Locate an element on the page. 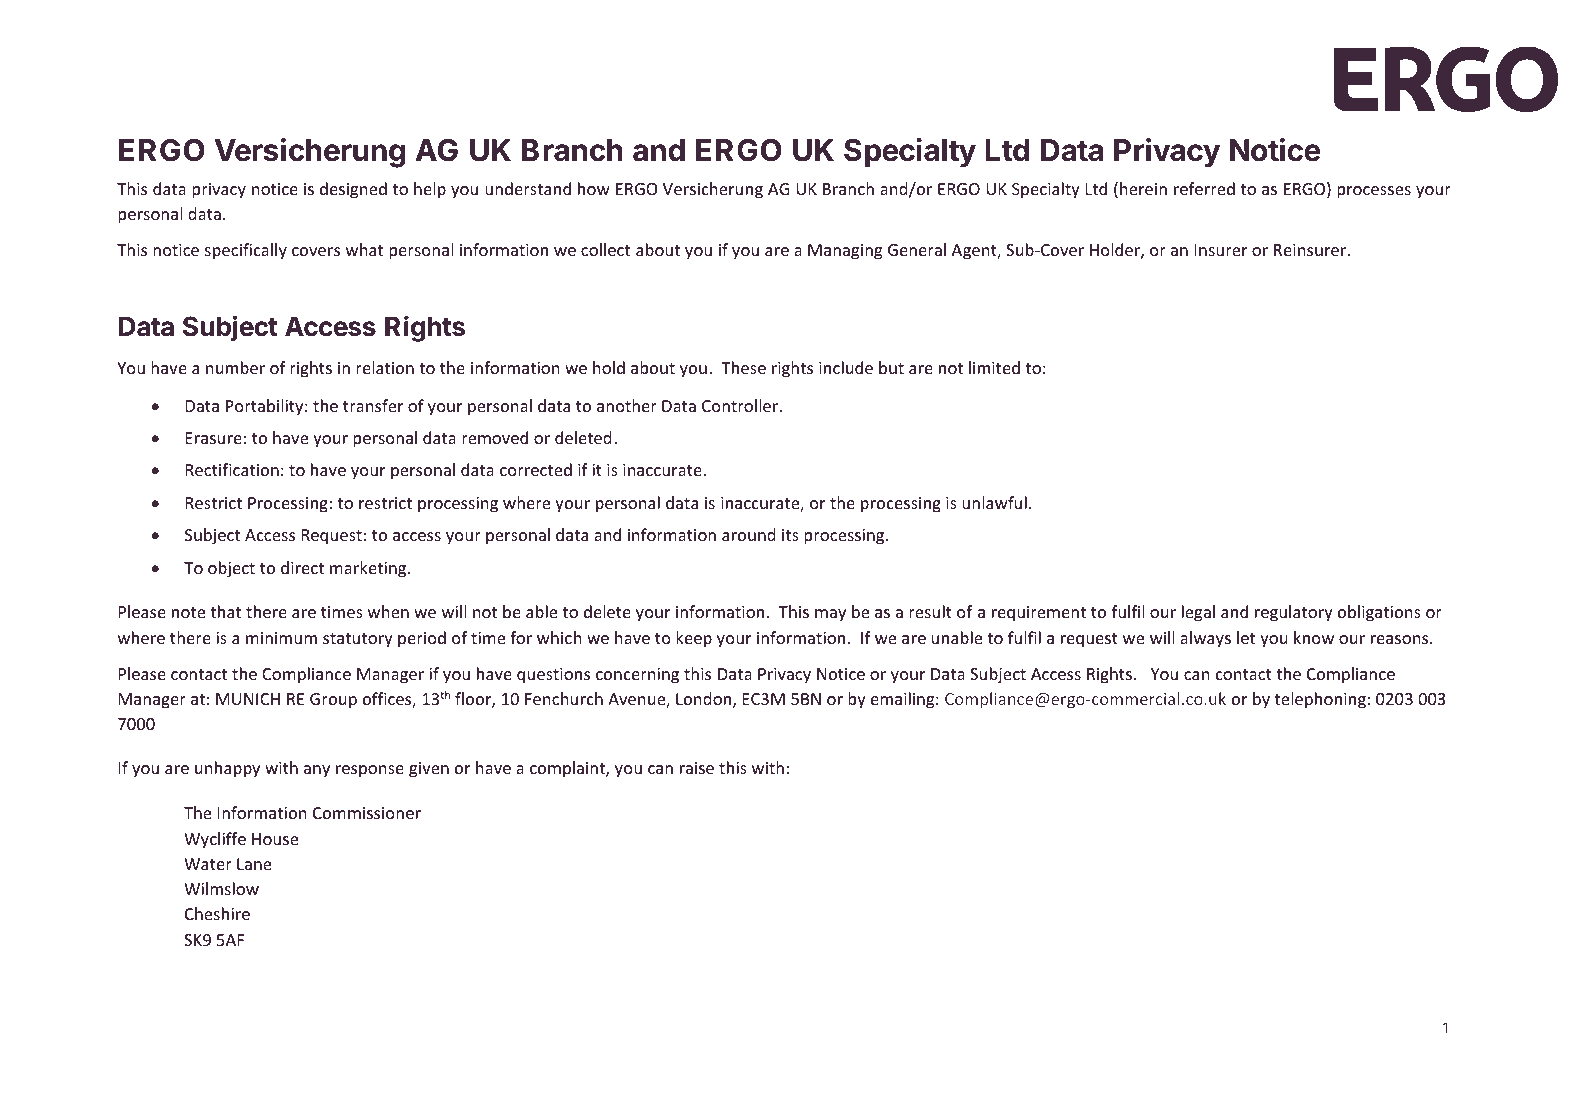  relation is located at coordinates (385, 367).
